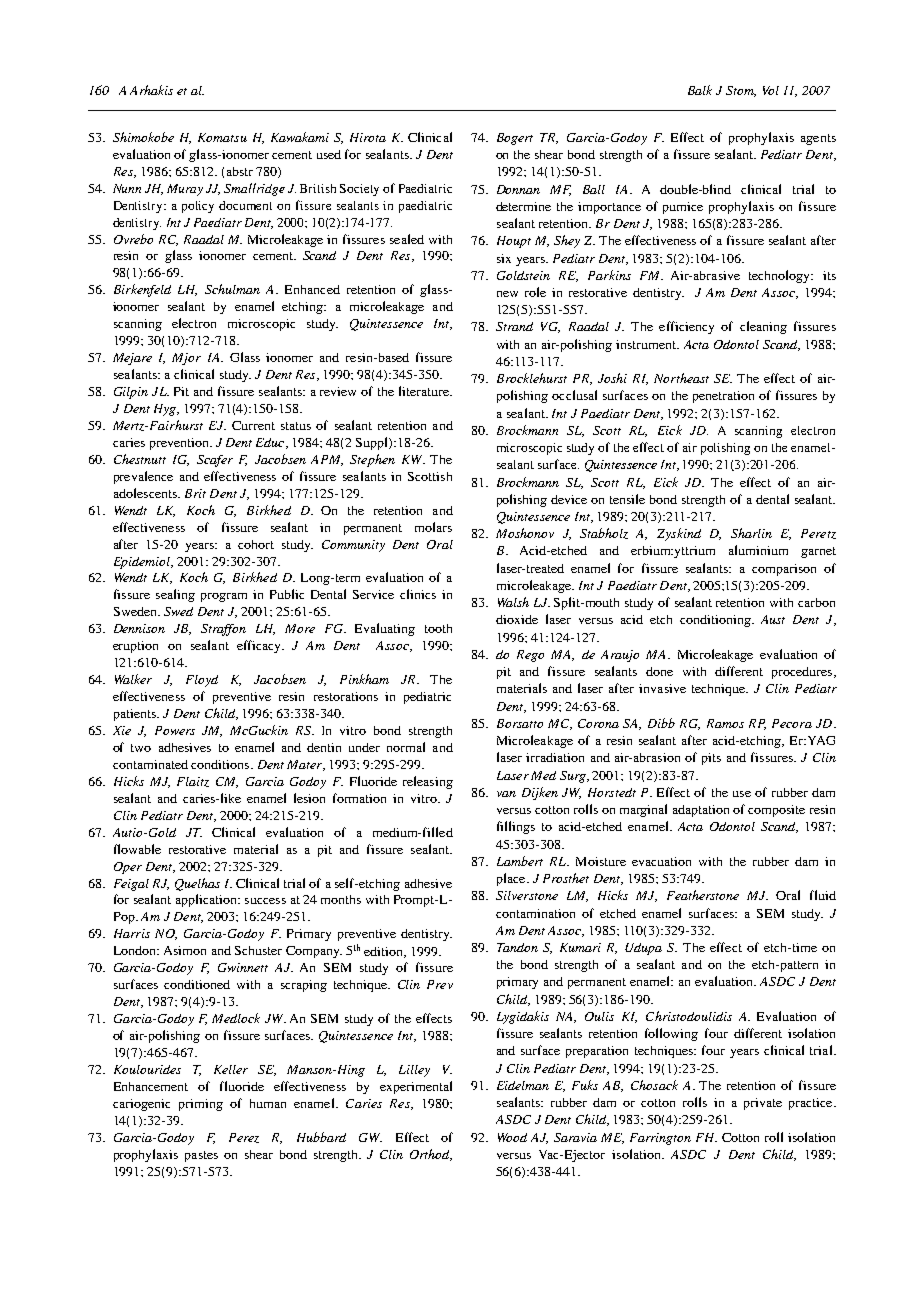 The width and height of the screenshot is (924, 1308). Describe the element at coordinates (253, 425) in the screenshot. I see `Current` at that location.
